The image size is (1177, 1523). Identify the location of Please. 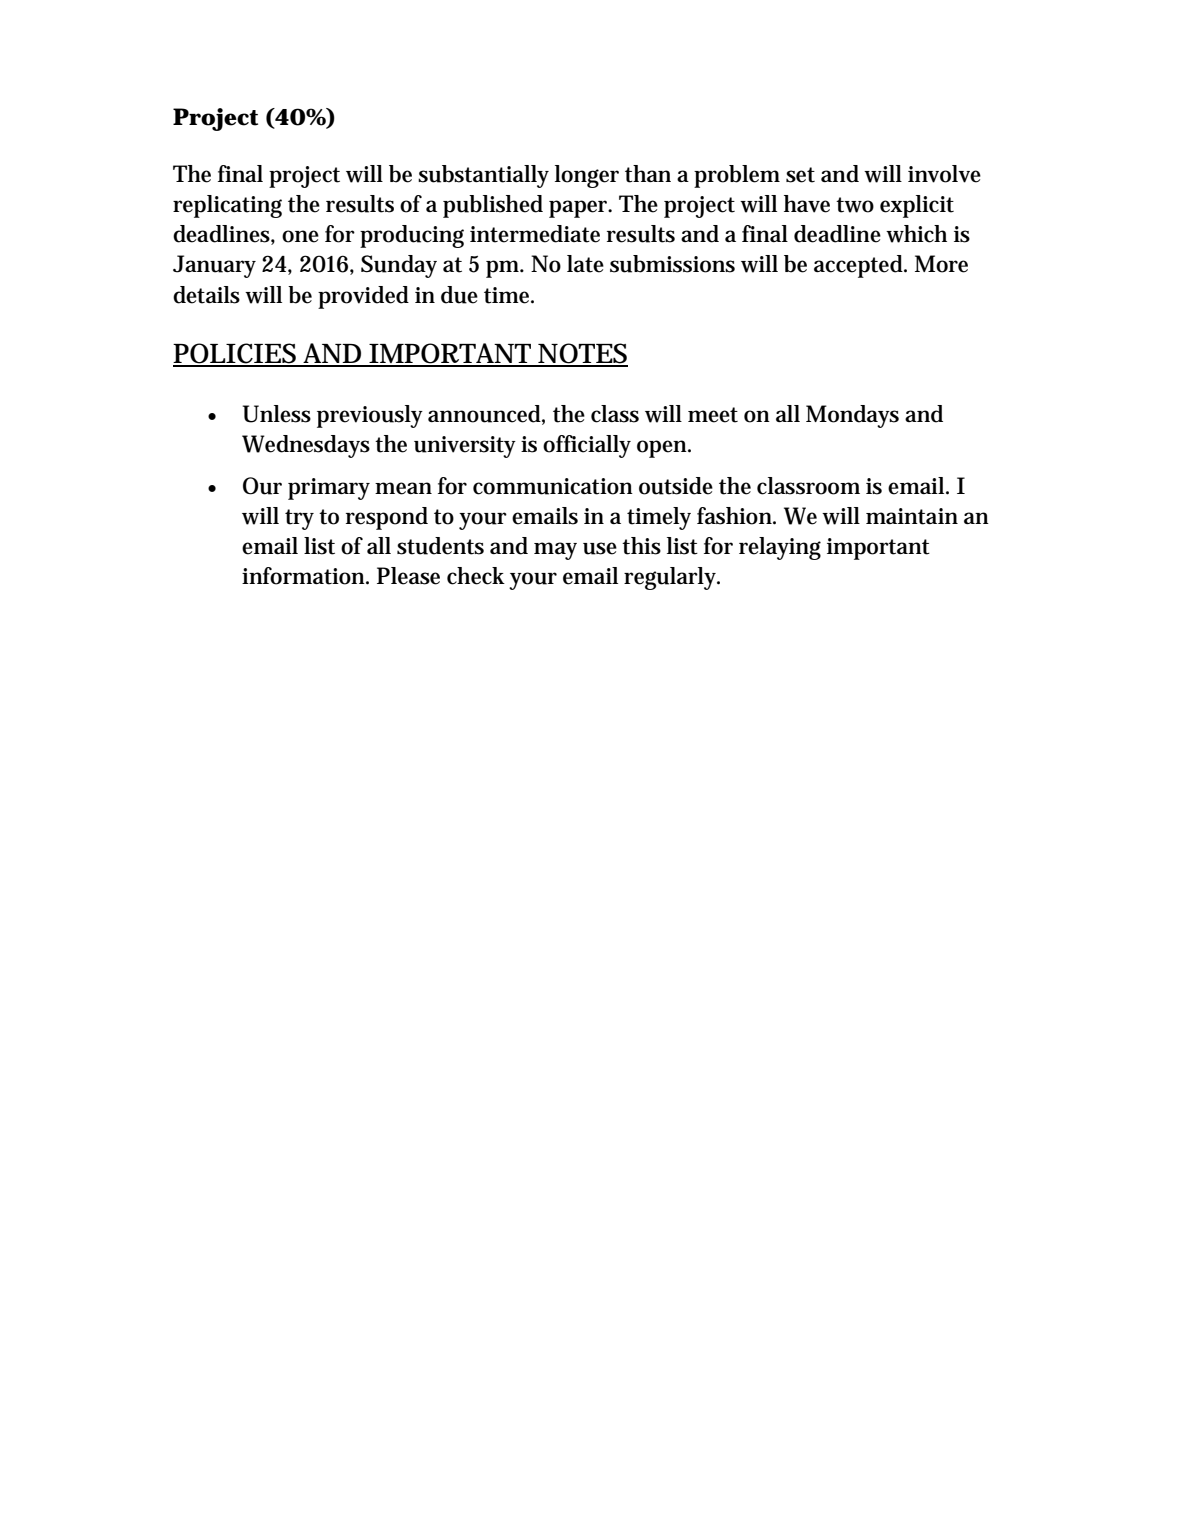
(408, 576).
